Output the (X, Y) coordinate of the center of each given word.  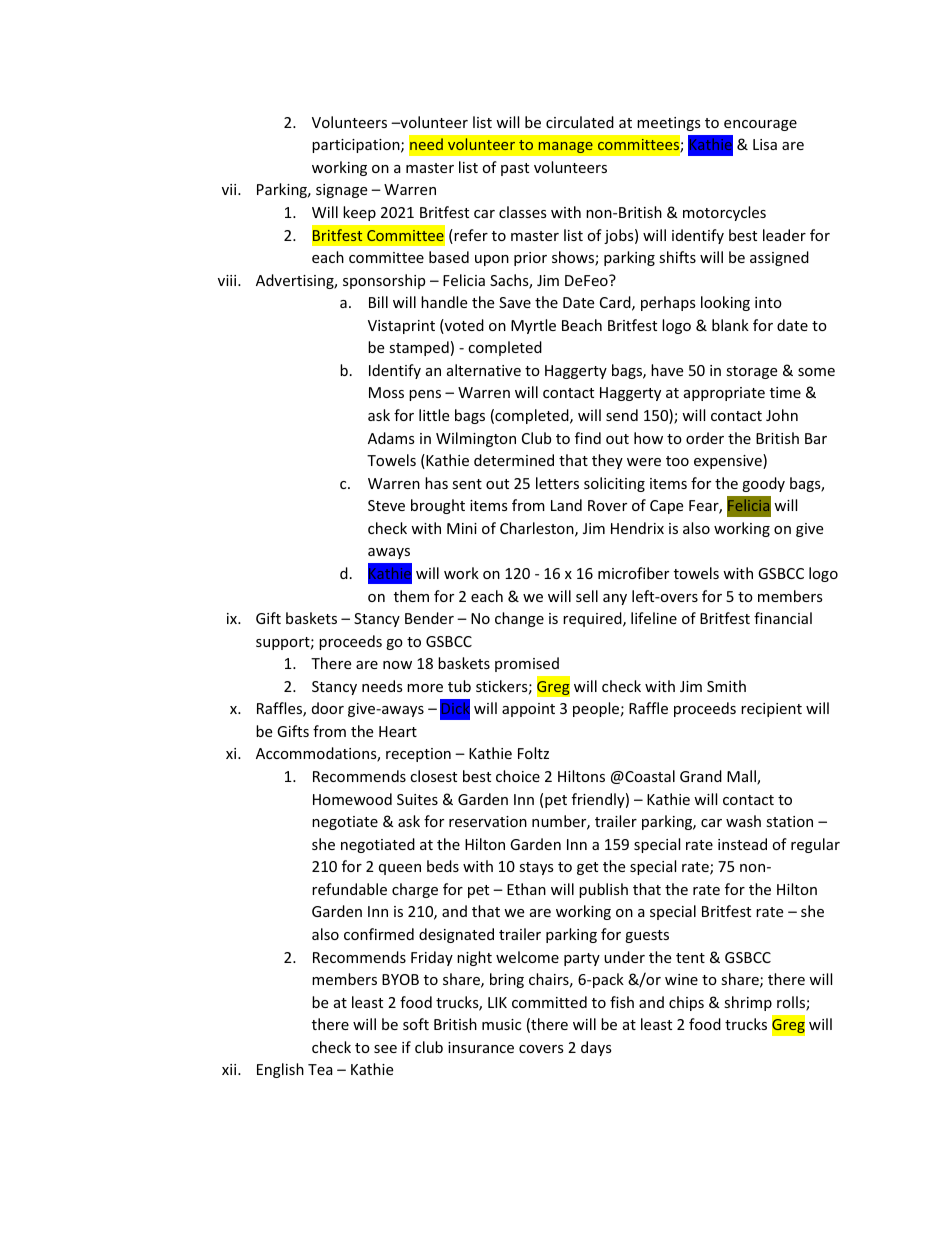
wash (743, 821)
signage (341, 191)
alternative (484, 370)
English (280, 1070)
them (411, 596)
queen (400, 869)
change (519, 619)
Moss (386, 392)
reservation (488, 821)
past (515, 169)
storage (751, 372)
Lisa (765, 144)
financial (783, 618)
